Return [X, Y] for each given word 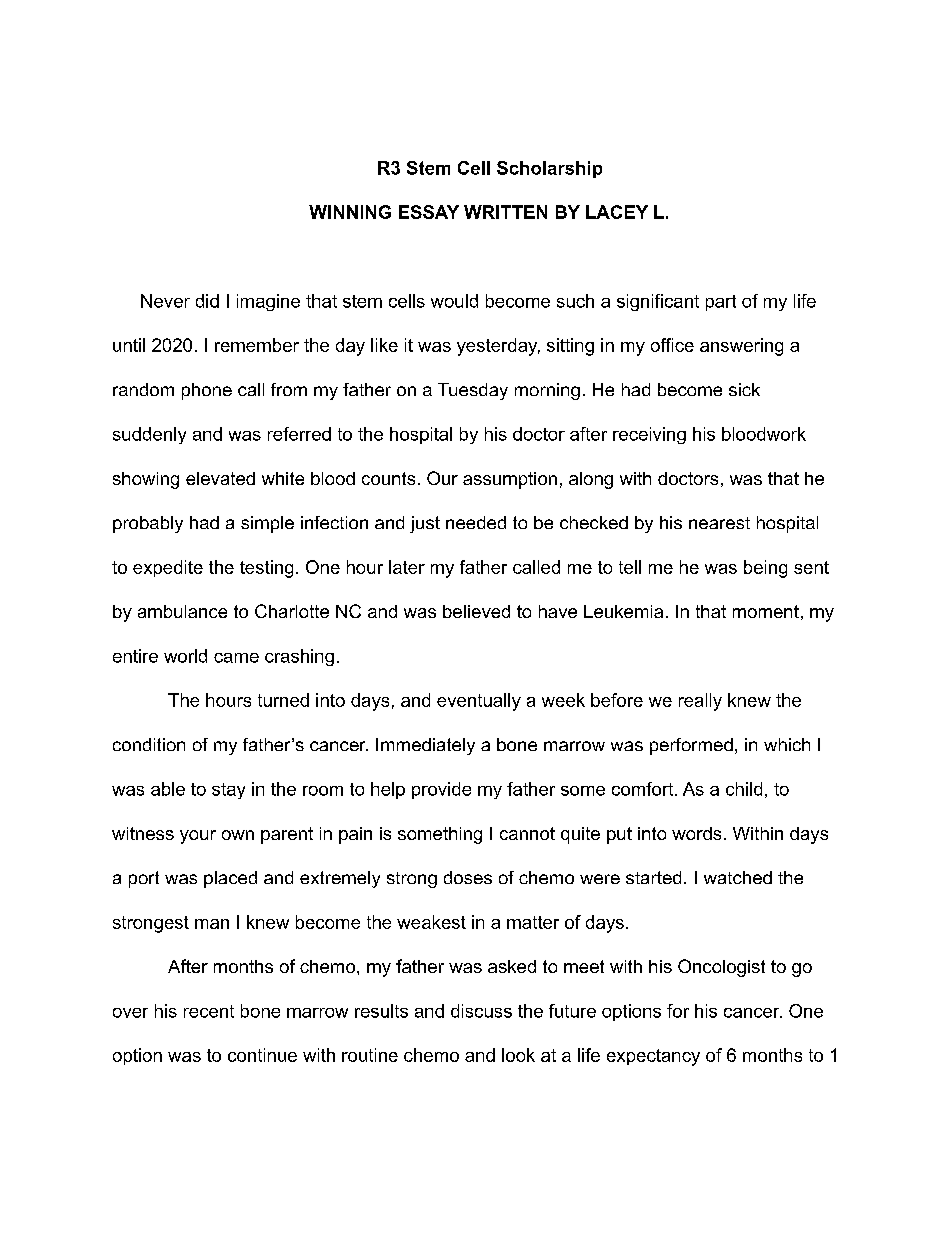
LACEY [617, 212]
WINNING [350, 212]
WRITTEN [505, 212]
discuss [481, 1011]
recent [209, 1011]
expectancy [653, 1057]
